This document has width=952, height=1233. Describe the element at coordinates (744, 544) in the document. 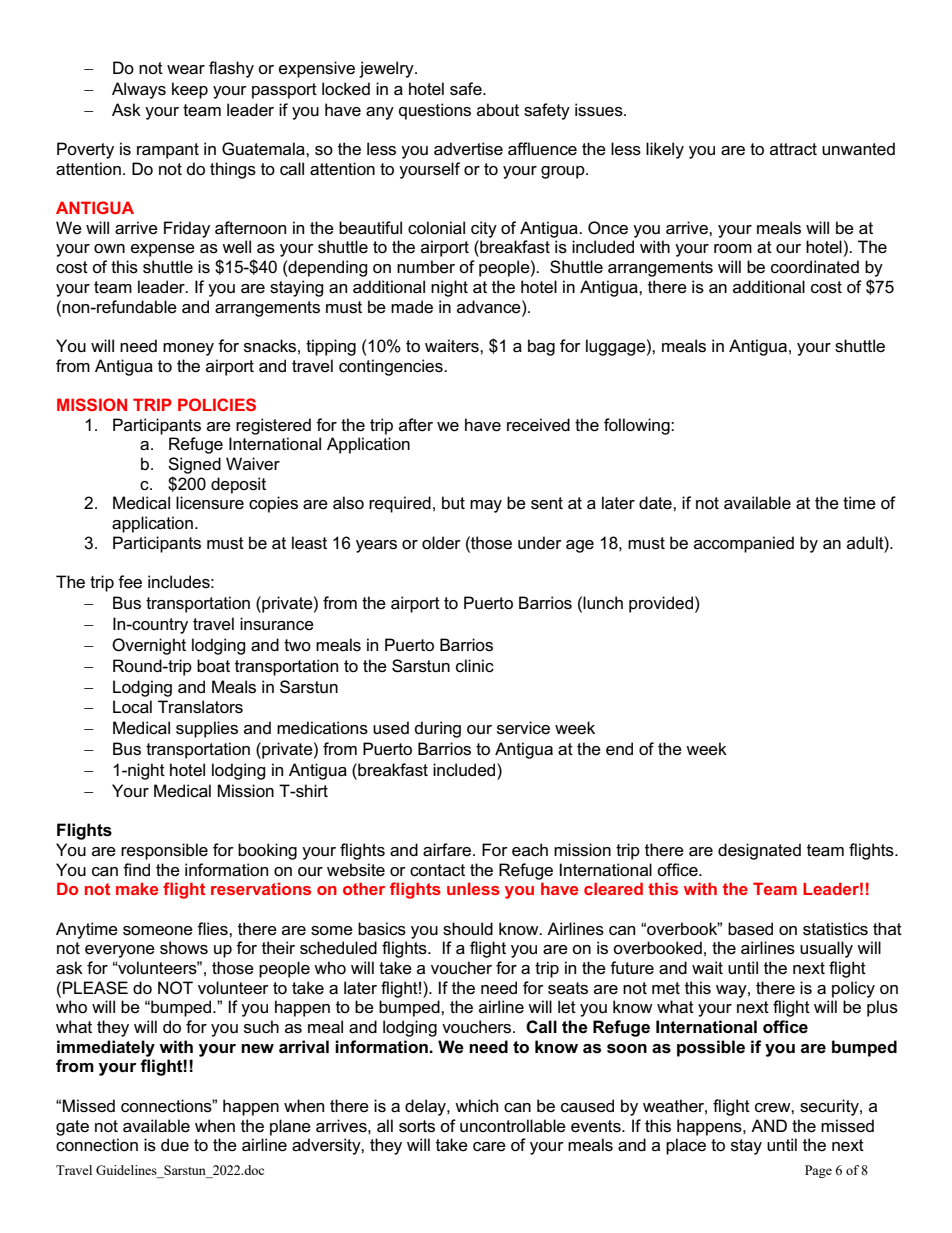

I see `accompanied` at that location.
